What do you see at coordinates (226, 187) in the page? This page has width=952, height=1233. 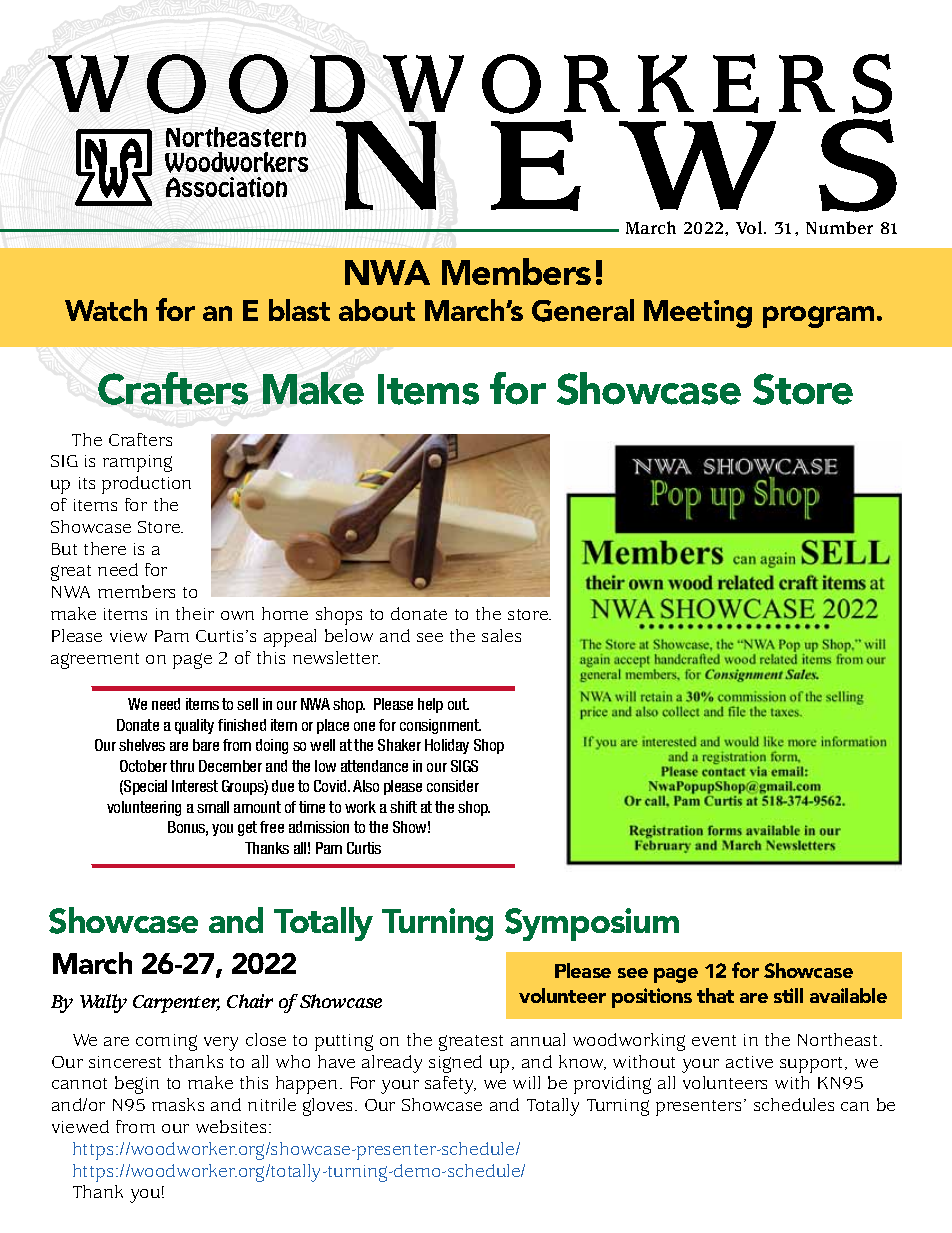 I see `Association` at bounding box center [226, 187].
